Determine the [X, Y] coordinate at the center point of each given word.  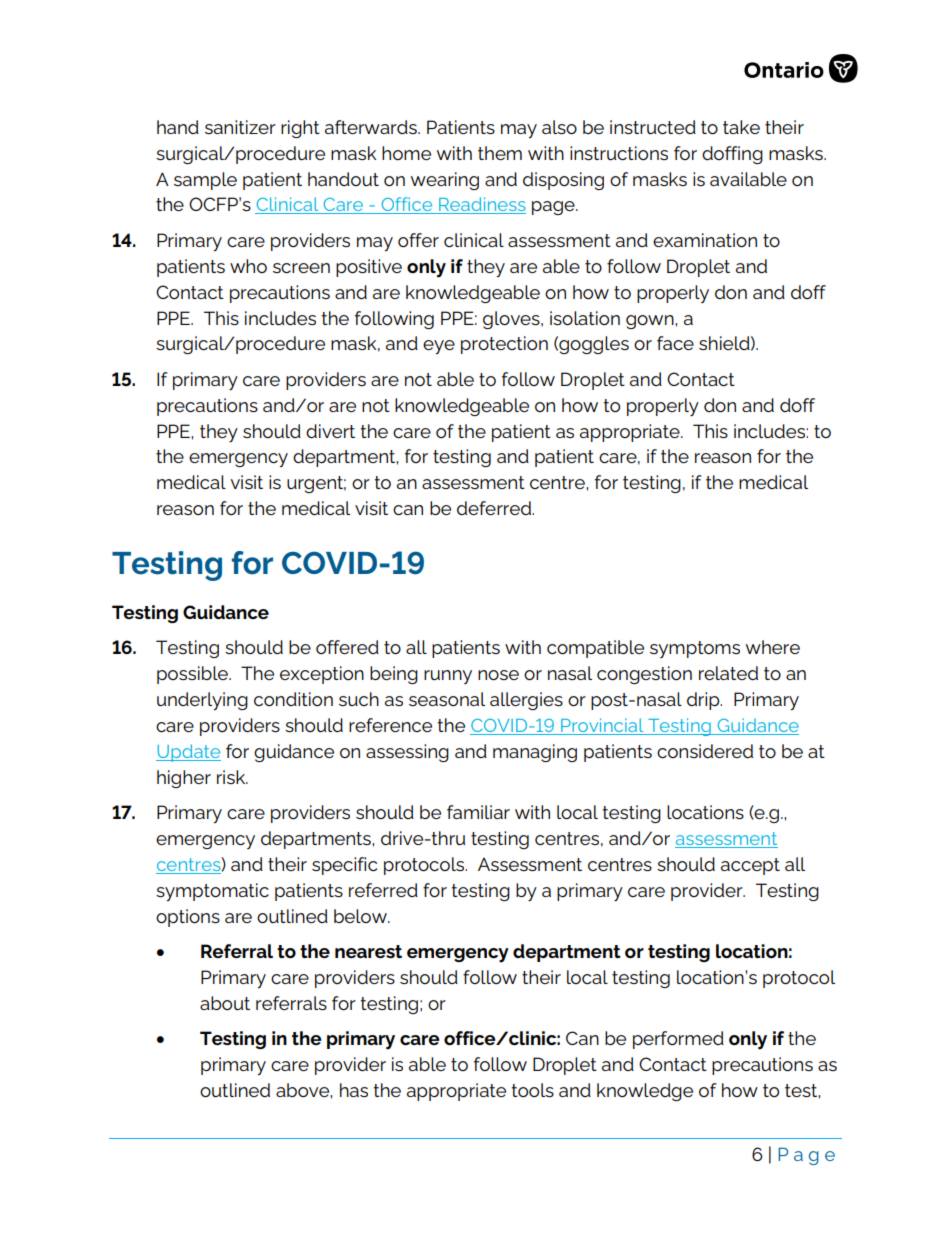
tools [532, 1090]
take [741, 127]
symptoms [695, 649]
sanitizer [240, 127]
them [500, 153]
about [225, 1003]
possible [193, 675]
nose [498, 675]
